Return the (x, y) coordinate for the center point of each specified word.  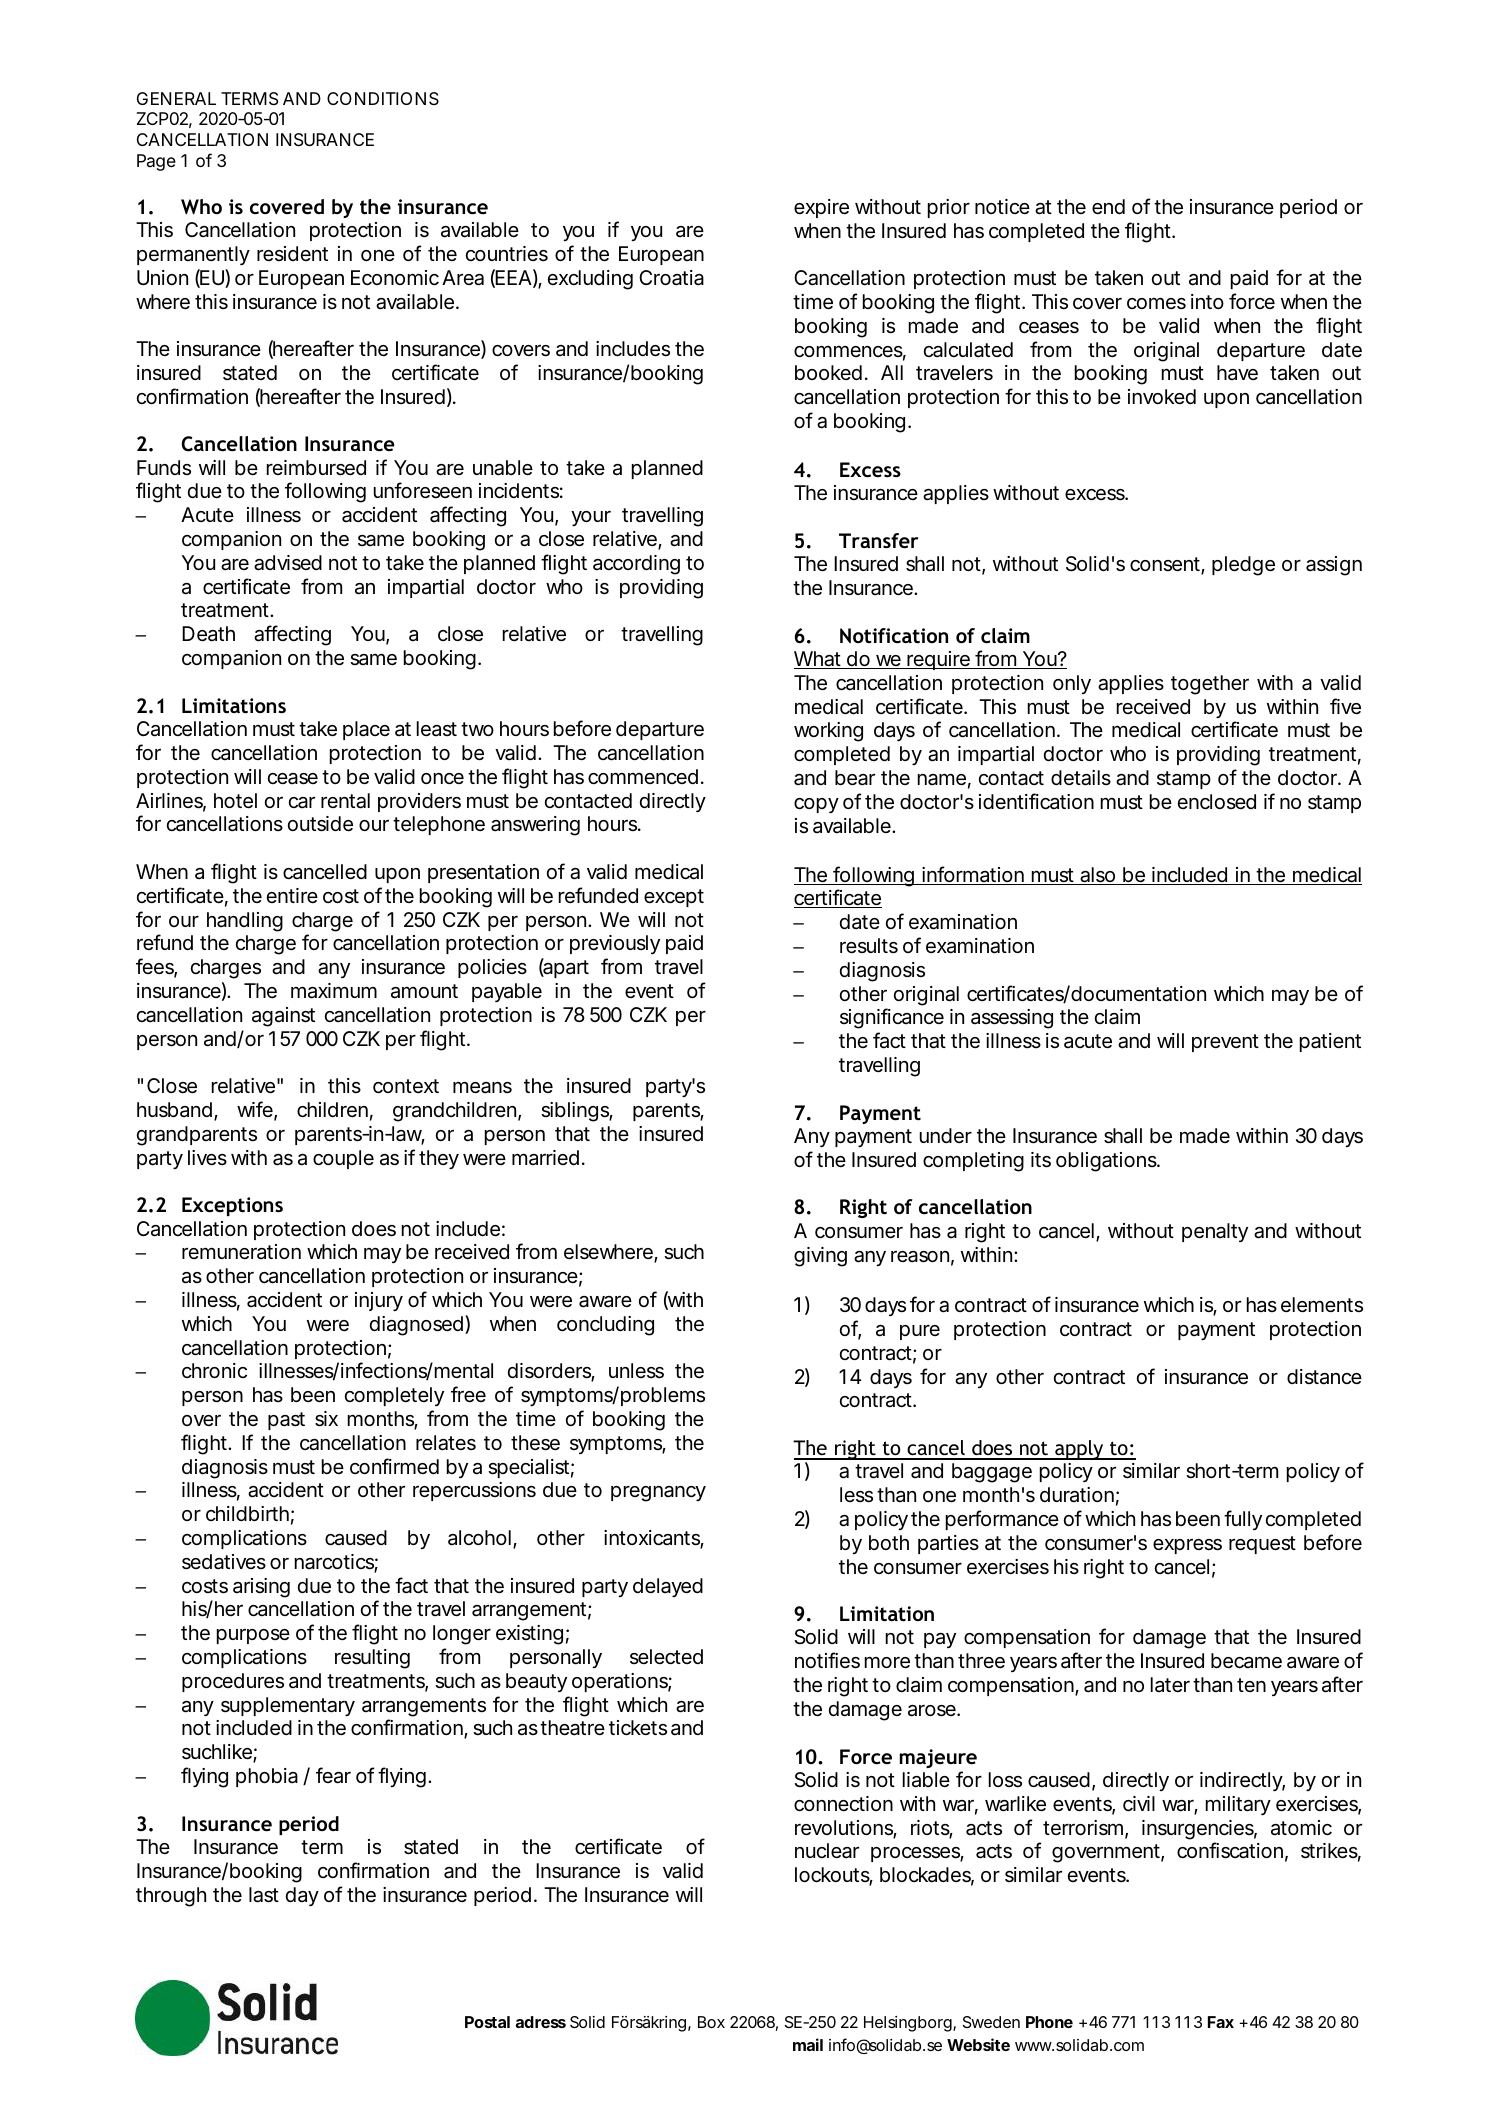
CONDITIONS (383, 98)
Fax (1221, 2022)
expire (821, 208)
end (1108, 206)
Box (711, 2022)
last (264, 1895)
